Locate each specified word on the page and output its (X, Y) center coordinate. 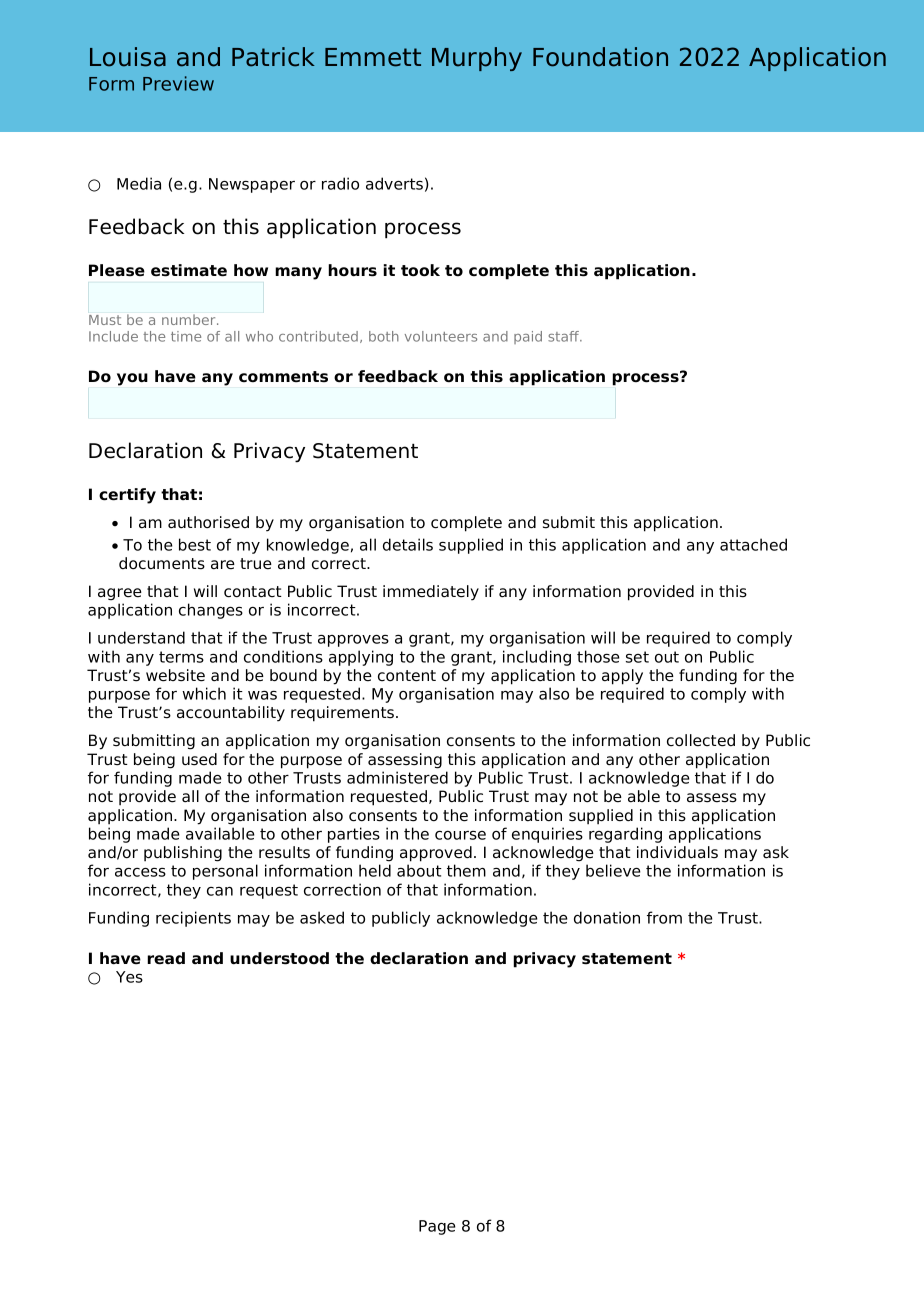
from (664, 917)
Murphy (477, 59)
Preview (178, 83)
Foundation (600, 57)
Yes (129, 977)
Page (437, 1227)
